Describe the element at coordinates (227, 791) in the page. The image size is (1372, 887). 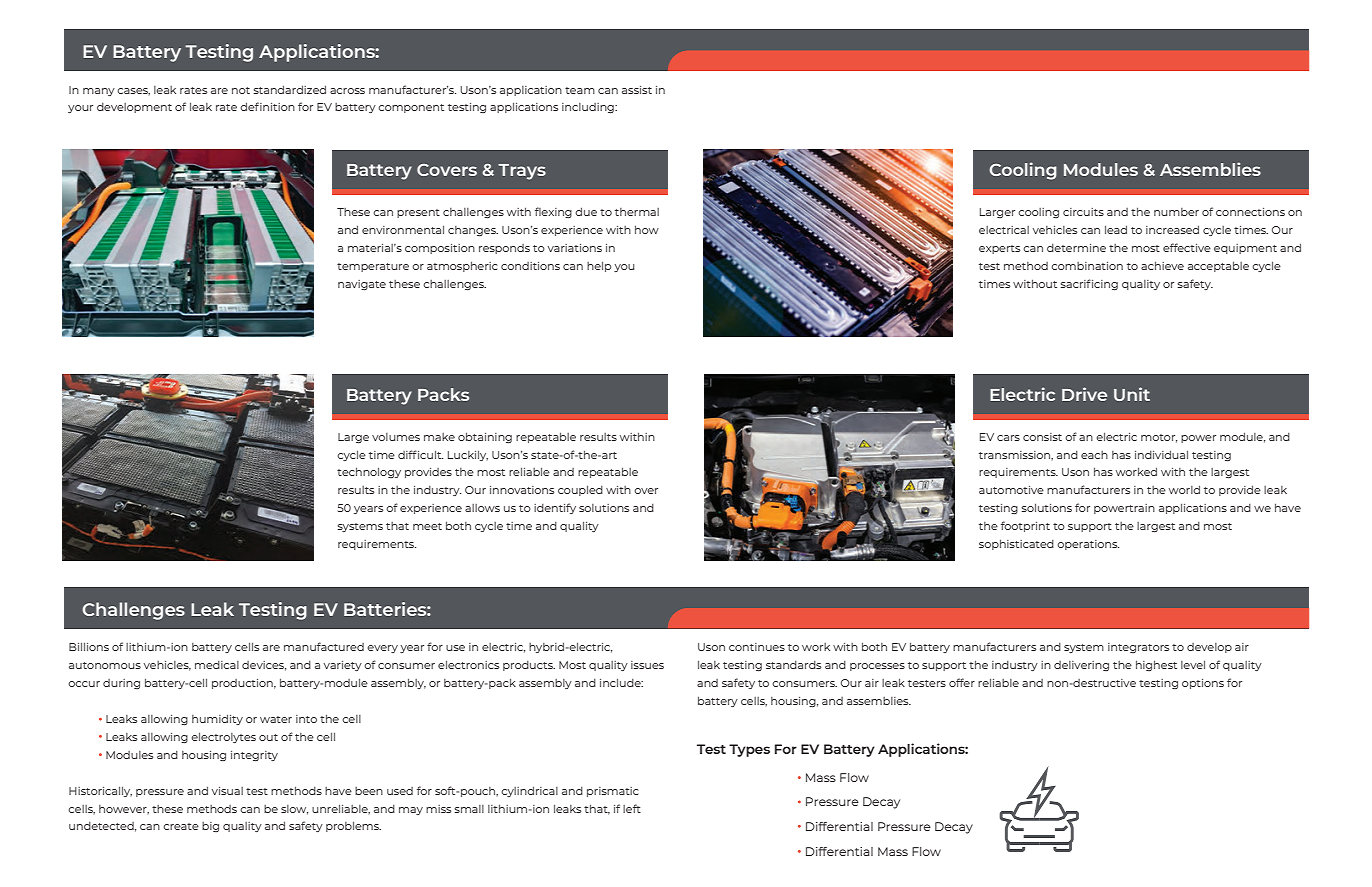
I see `visual` at that location.
